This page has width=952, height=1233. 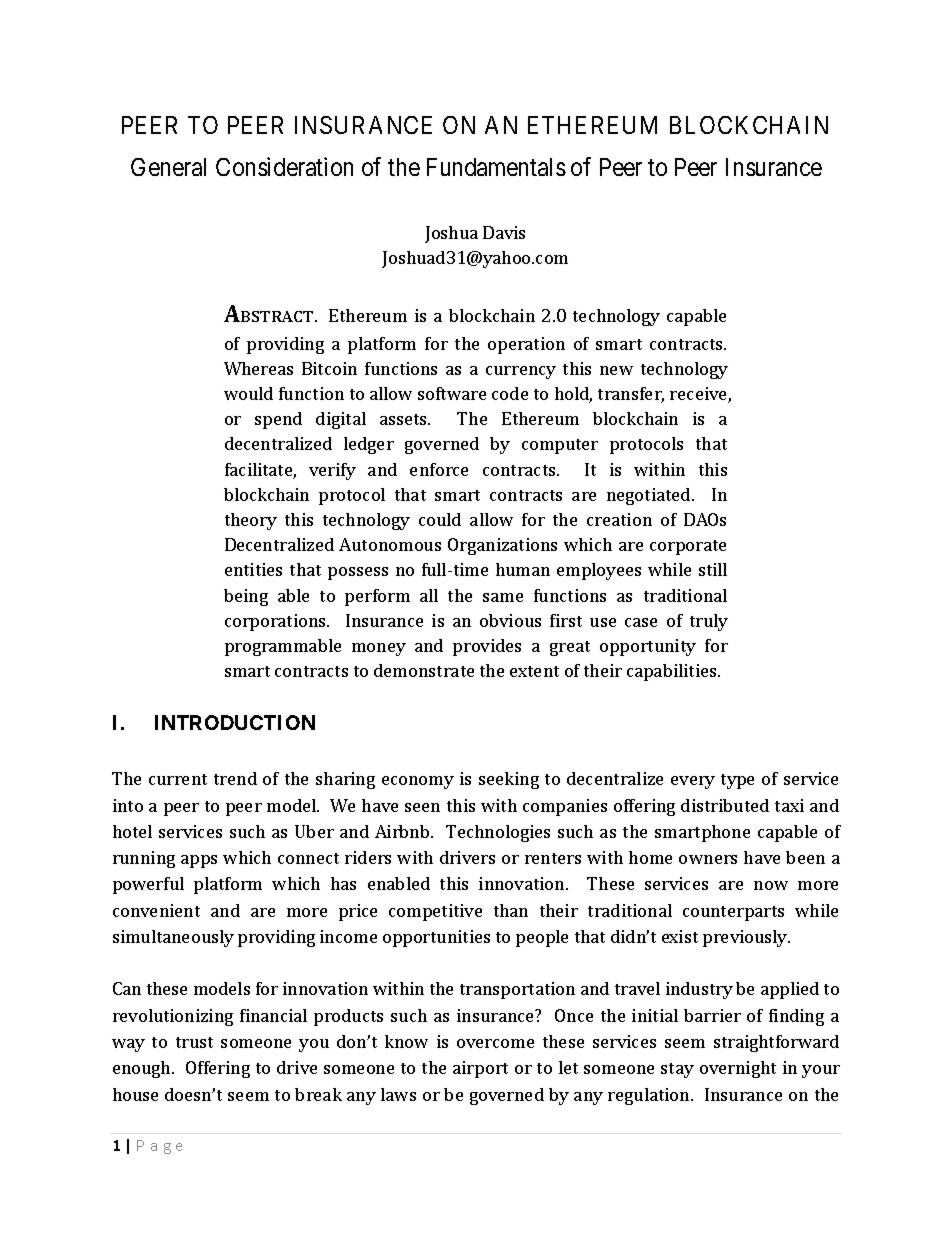 I want to click on still, so click(x=713, y=569).
